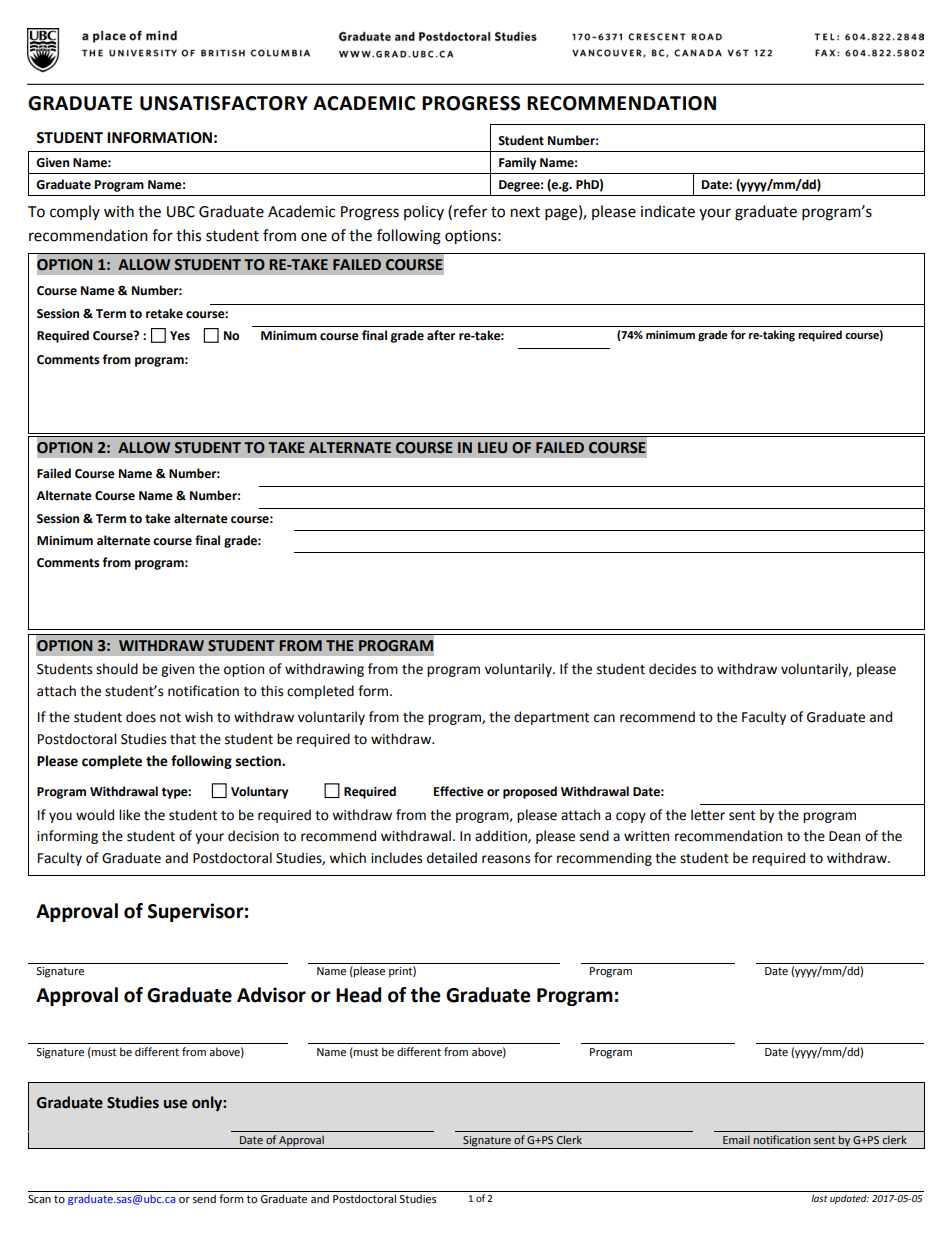 The image size is (952, 1233). Describe the element at coordinates (175, 1104) in the image. I see `use` at that location.
